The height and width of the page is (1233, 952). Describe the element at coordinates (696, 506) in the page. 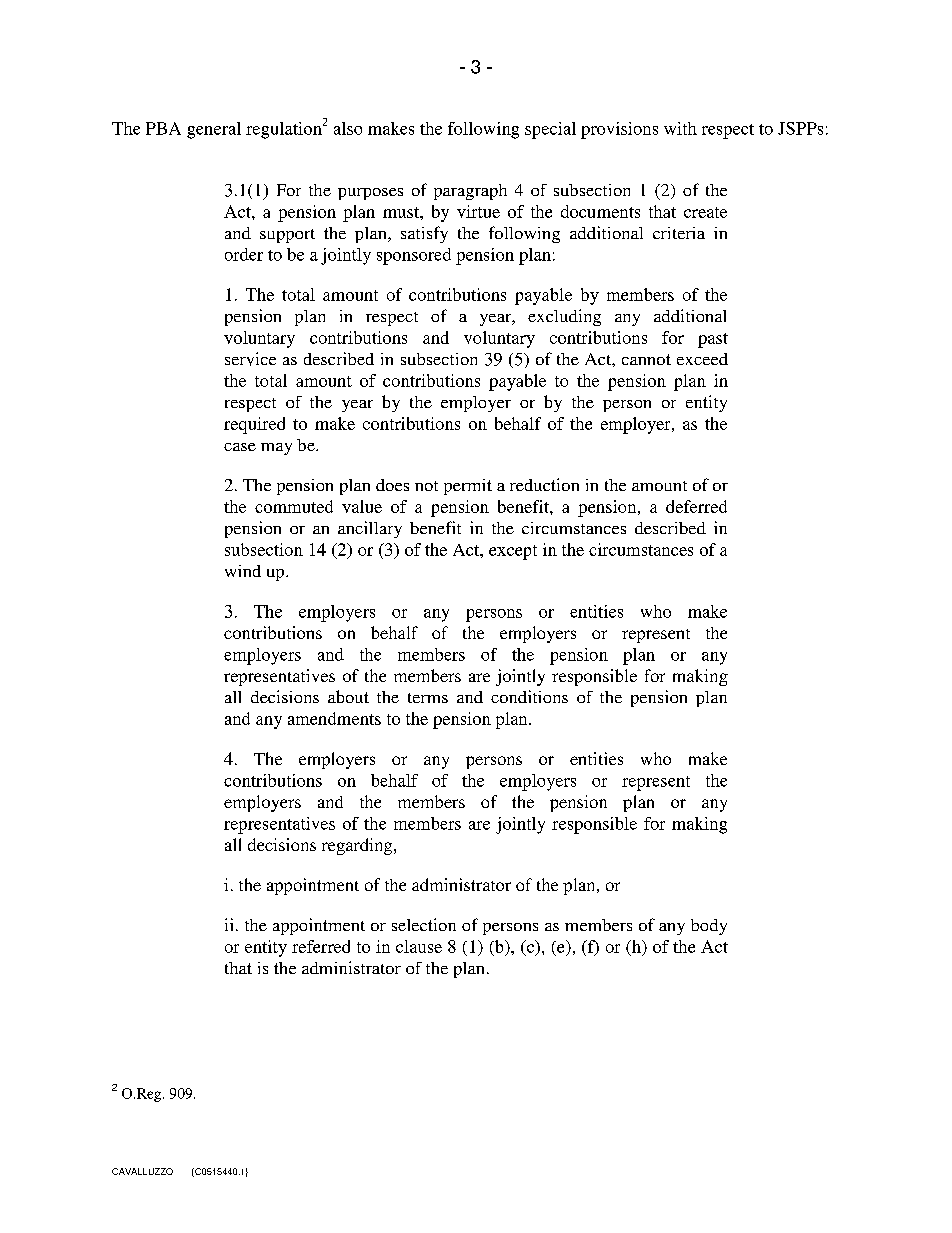

I see `deferred` at that location.
